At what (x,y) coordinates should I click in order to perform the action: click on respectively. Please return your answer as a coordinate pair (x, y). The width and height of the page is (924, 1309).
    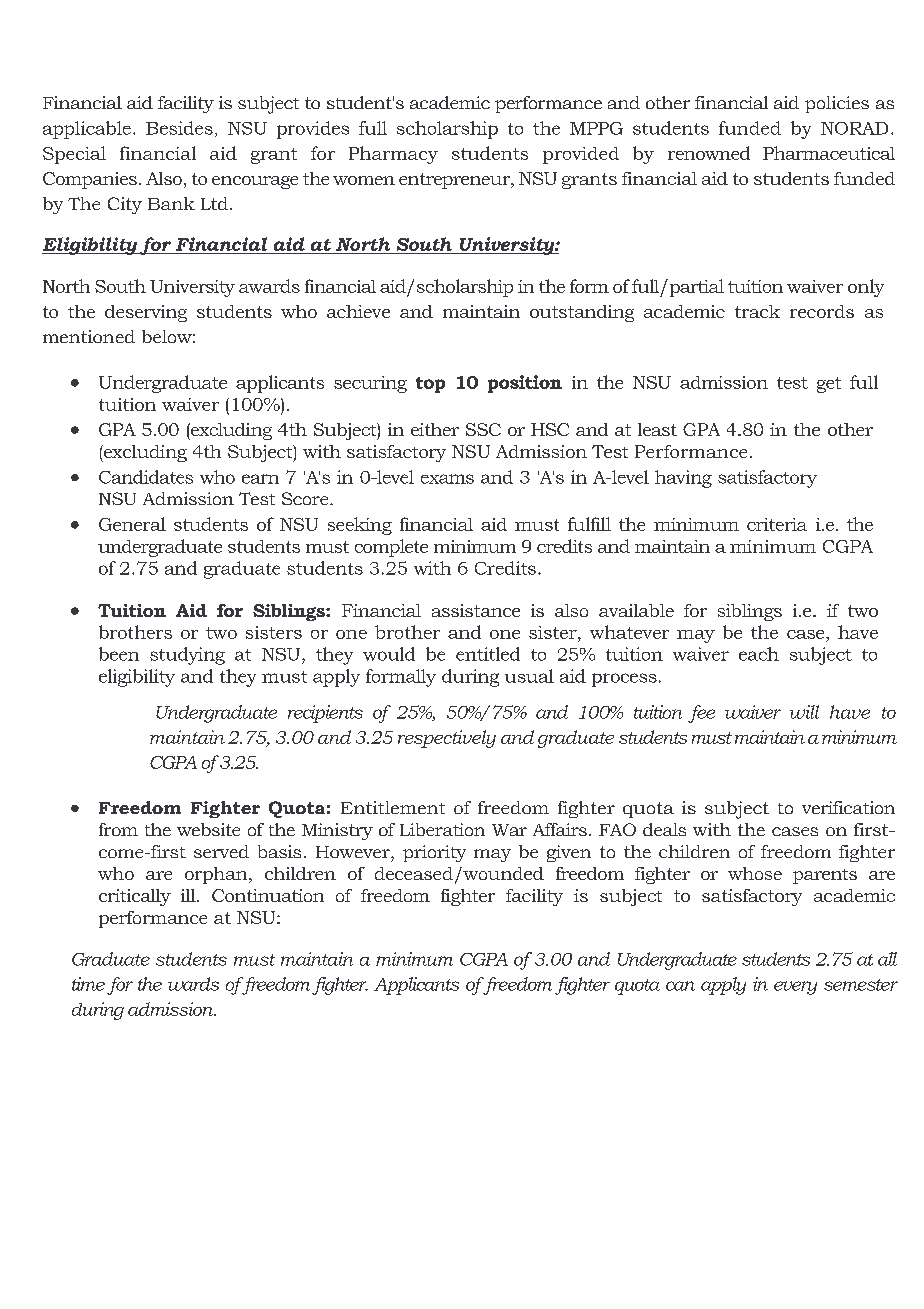
    Looking at the image, I should click on (447, 739).
